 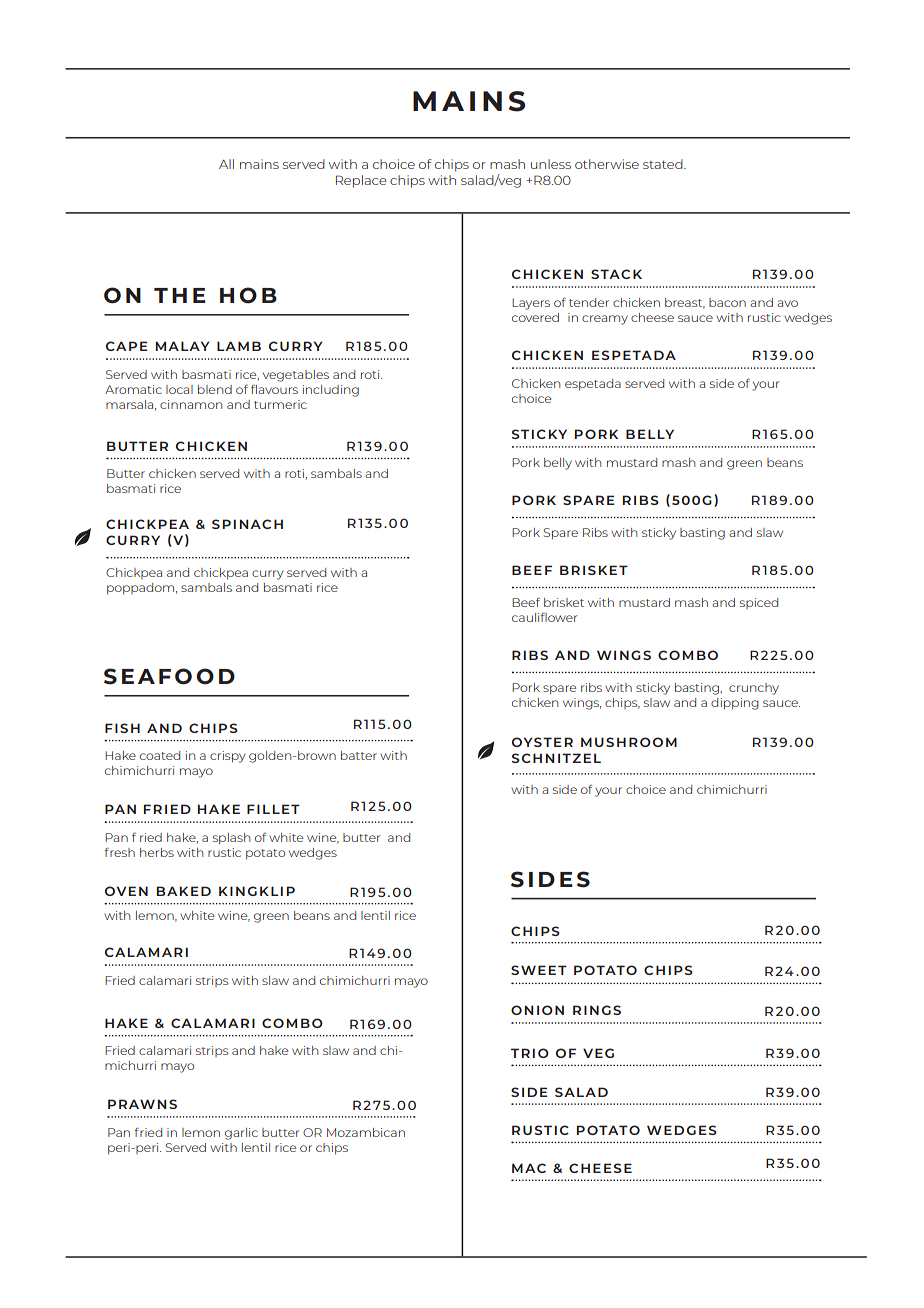 I want to click on stated, so click(x=664, y=164).
